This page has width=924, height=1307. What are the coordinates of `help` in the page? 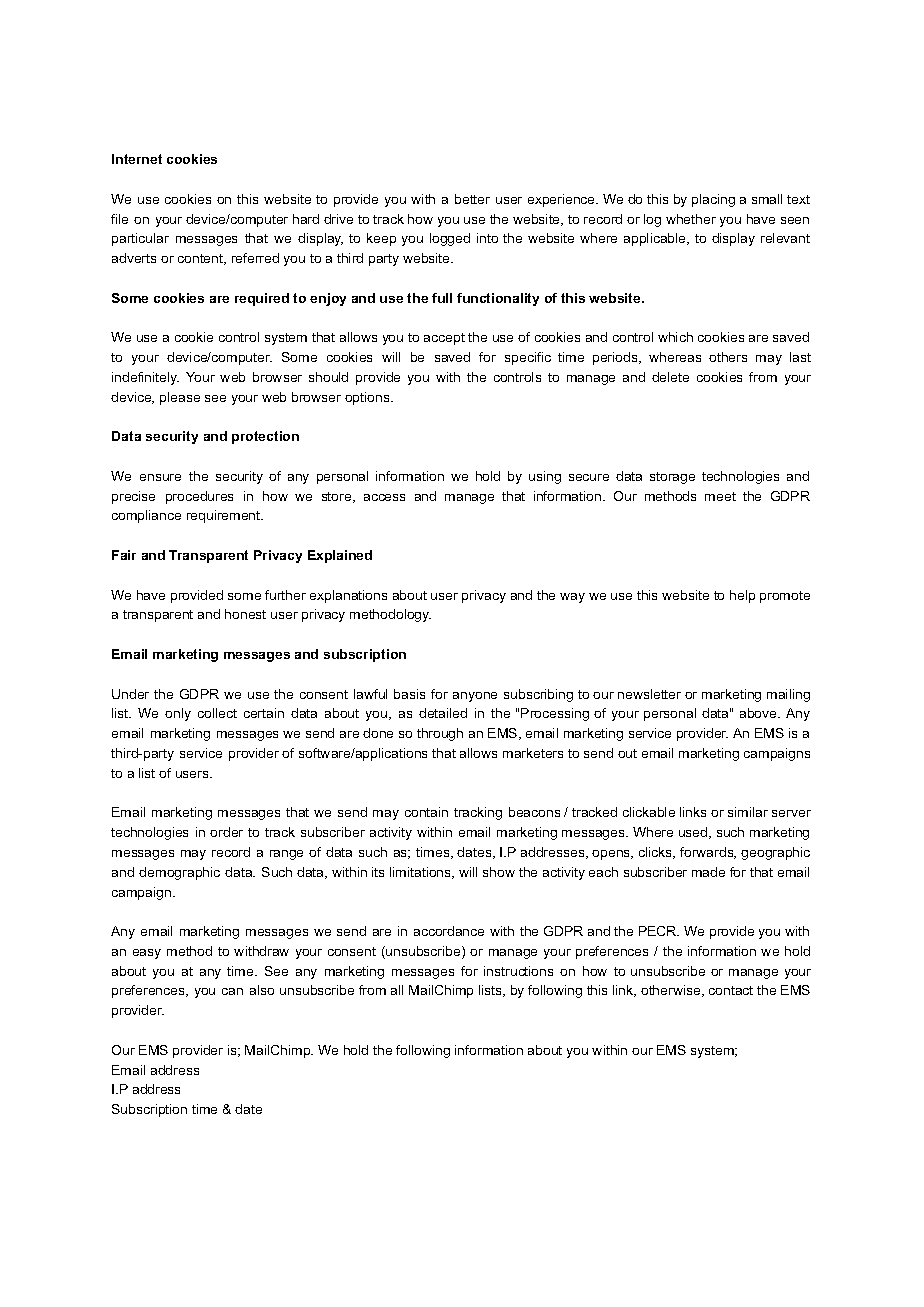 It's located at (742, 596).
